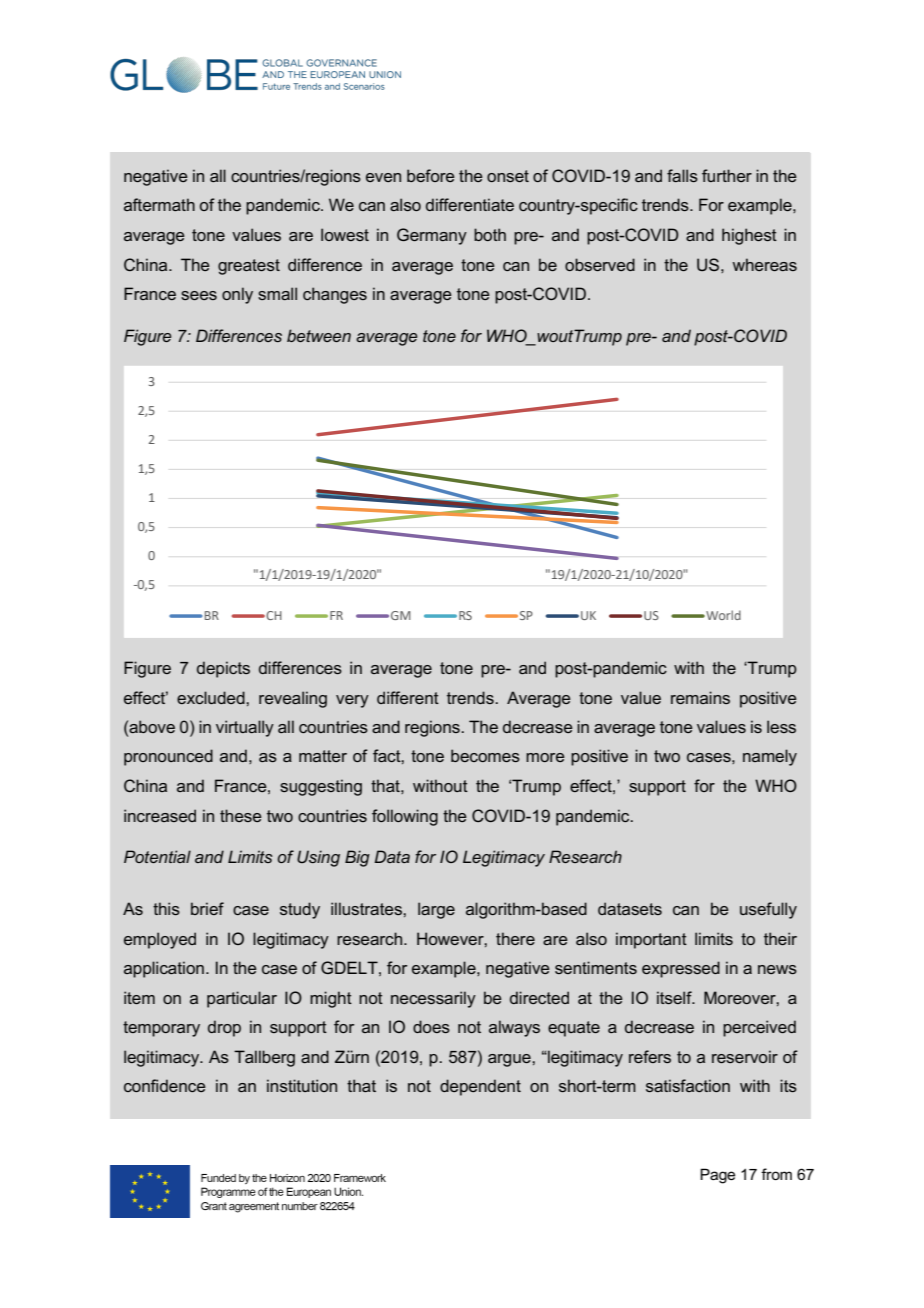 Image resolution: width=924 pixels, height=1308 pixels. I want to click on Page, so click(717, 1176).
